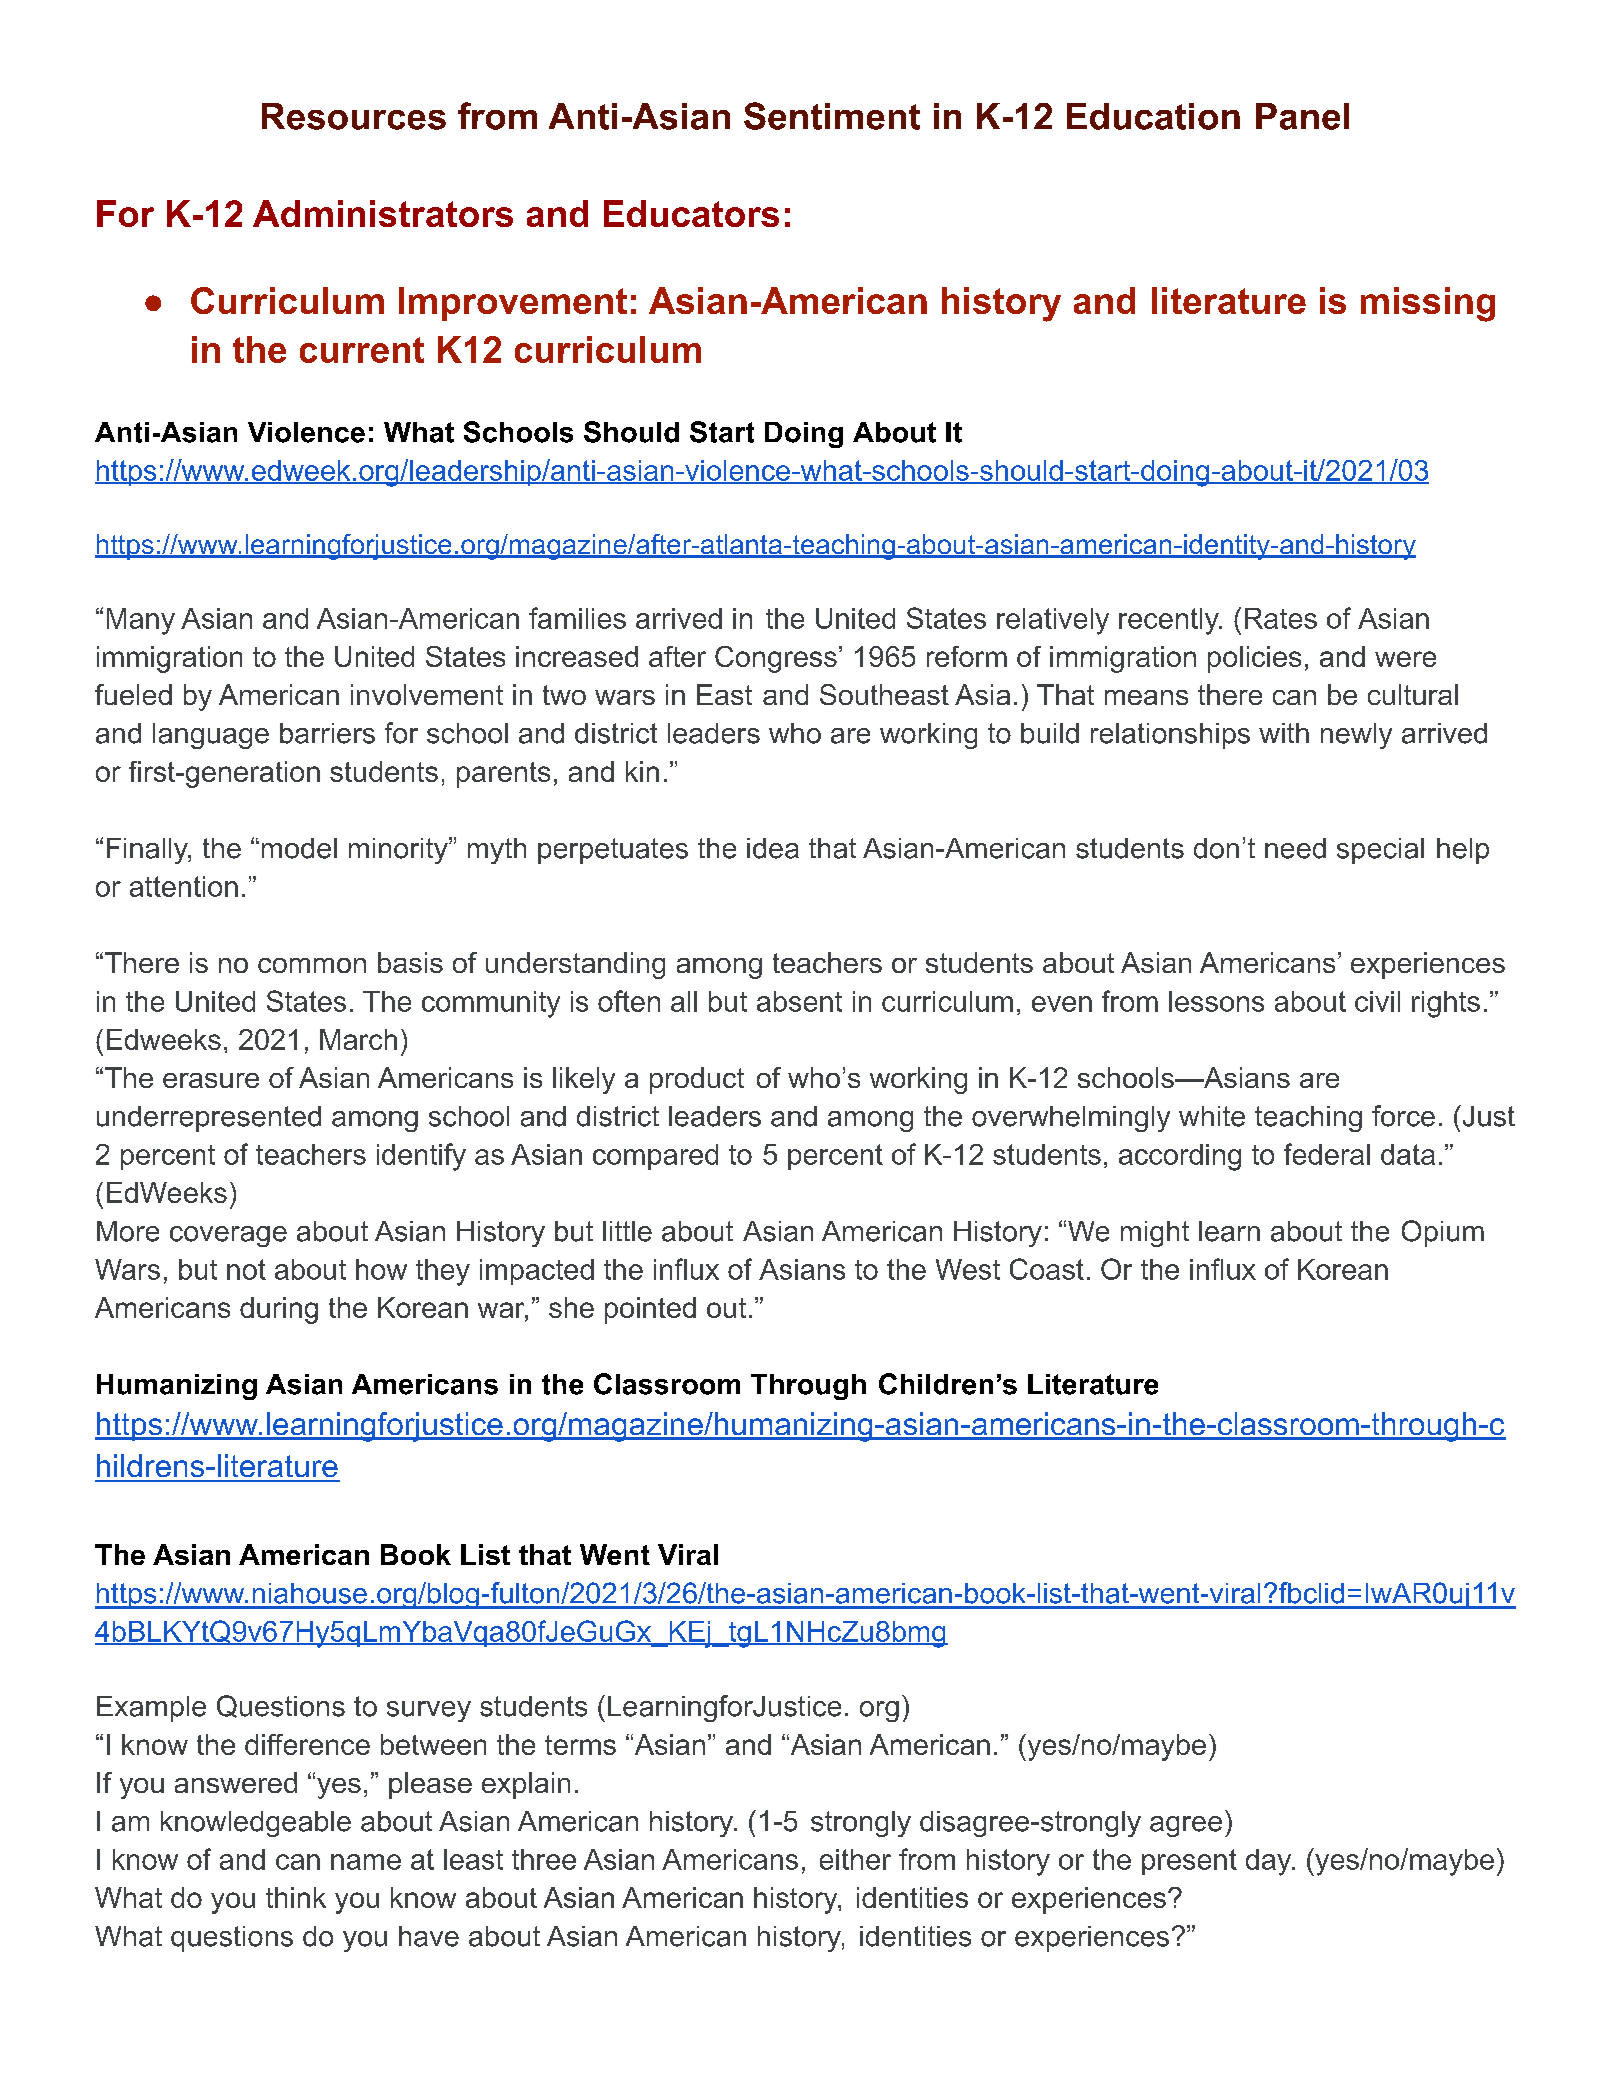 The height and width of the page is (2085, 1611). Describe the element at coordinates (1302, 116) in the page. I see `Panel` at that location.
